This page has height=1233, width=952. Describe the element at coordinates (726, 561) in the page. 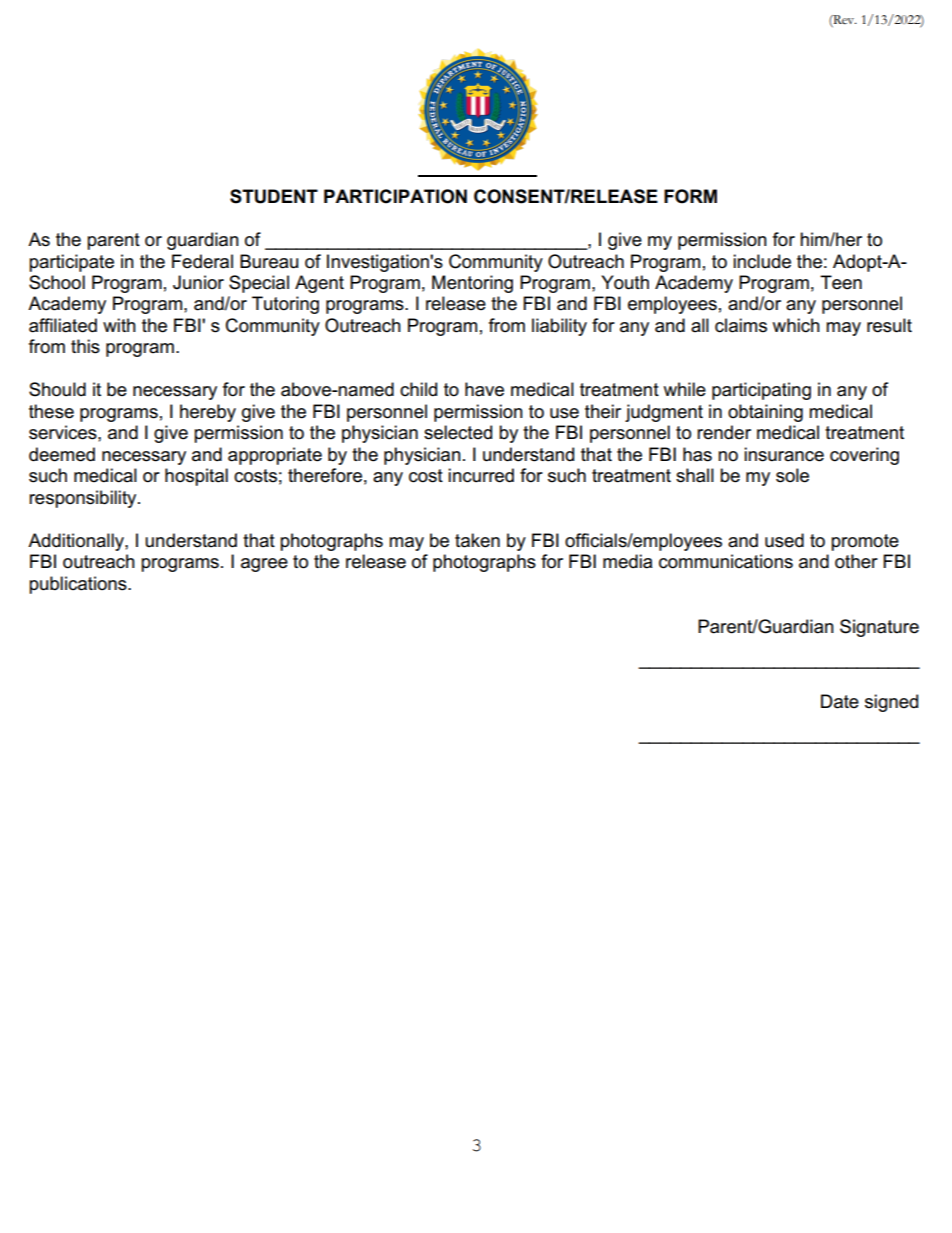

I see `communications` at that location.
